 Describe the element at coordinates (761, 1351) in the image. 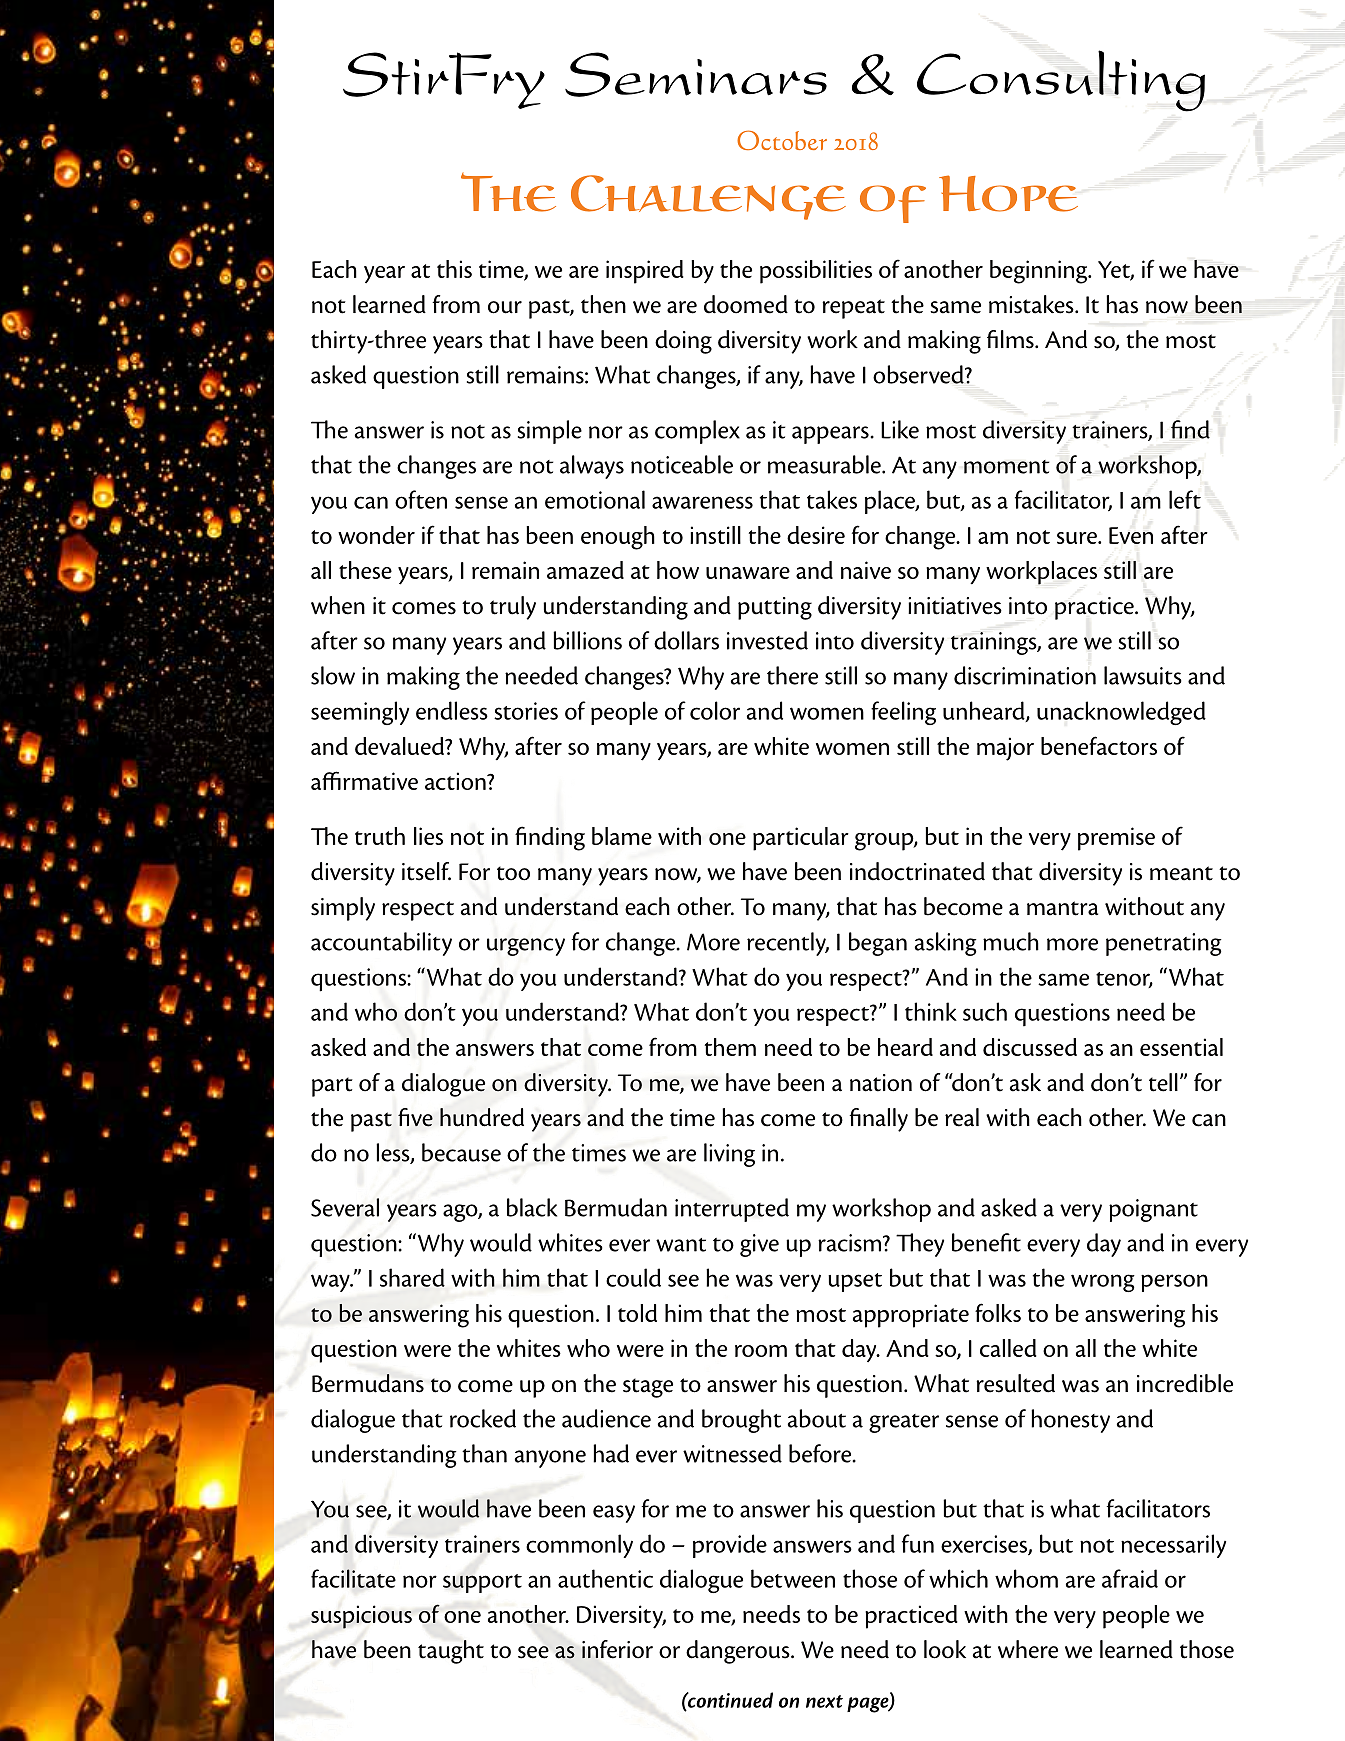

I see `room` at that location.
